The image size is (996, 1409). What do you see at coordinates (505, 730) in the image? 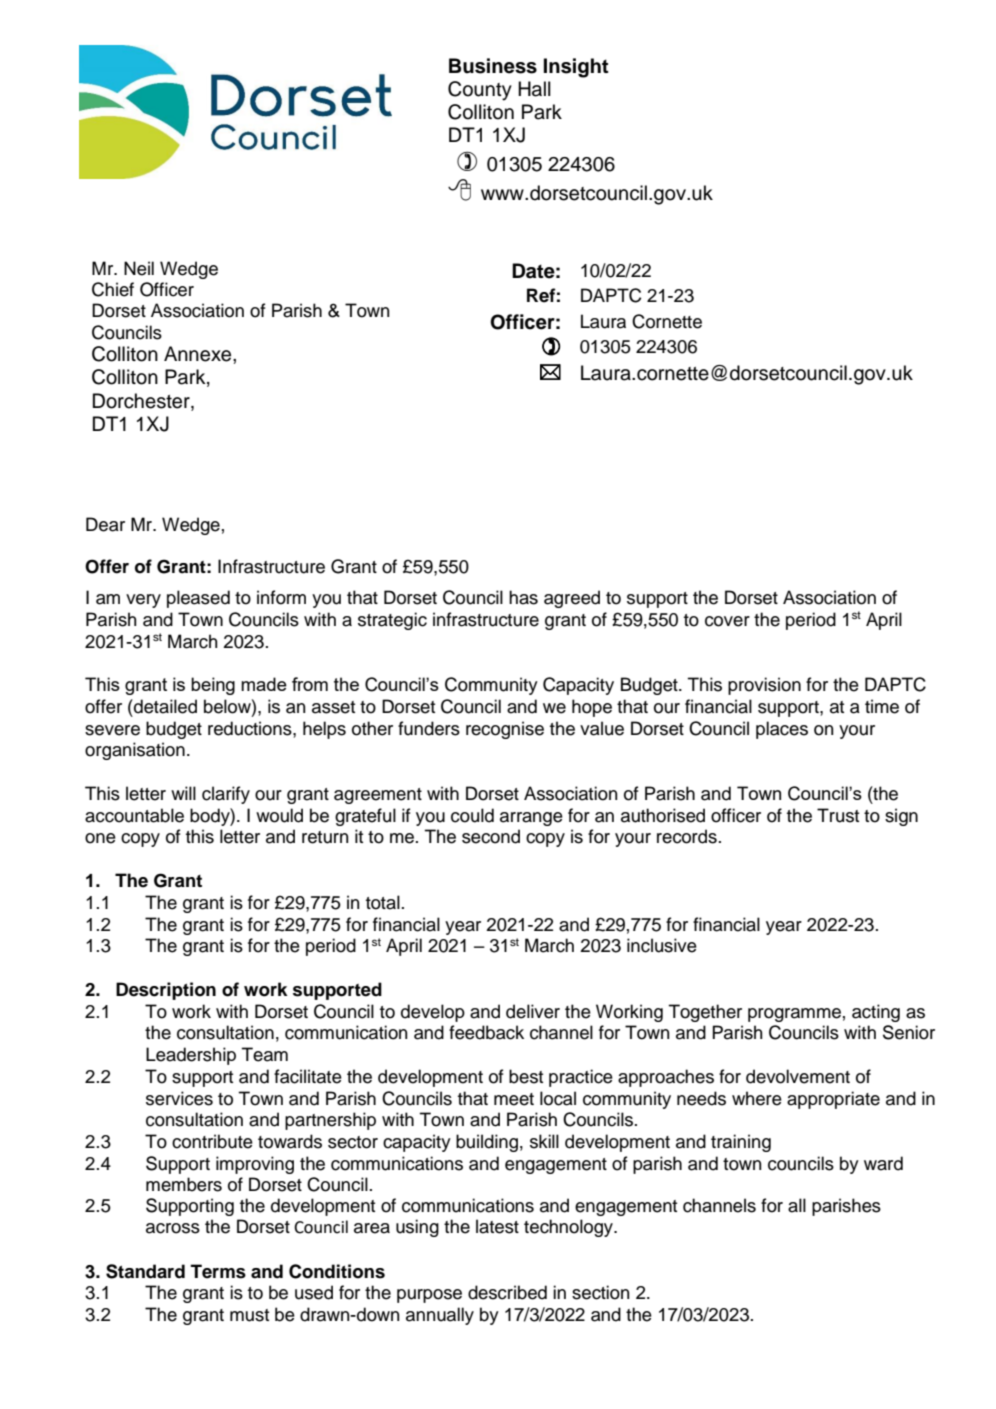
I see `recognise` at bounding box center [505, 730].
